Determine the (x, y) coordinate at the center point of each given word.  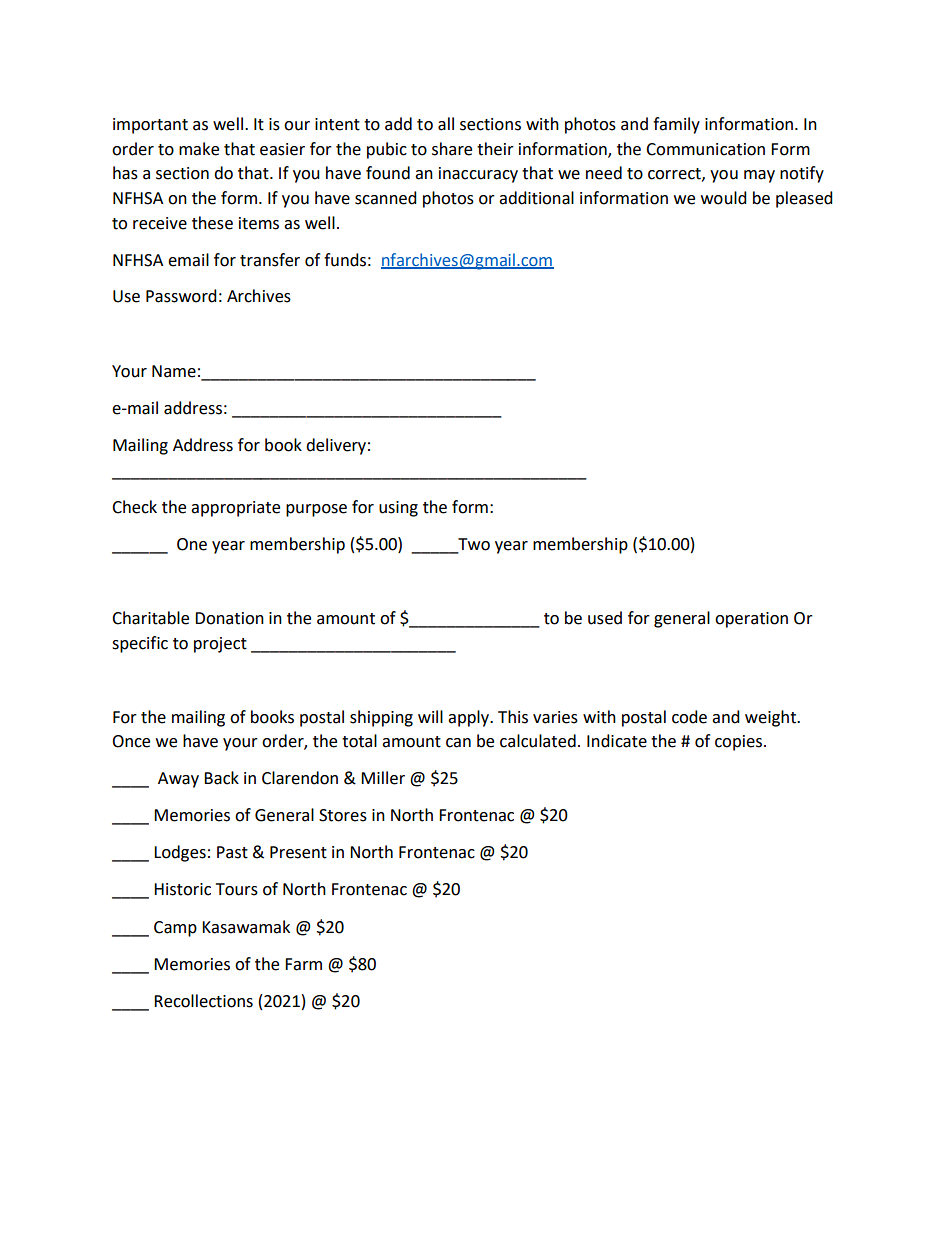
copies (738, 743)
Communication (705, 149)
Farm (303, 964)
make (199, 149)
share (452, 149)
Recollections (203, 1001)
